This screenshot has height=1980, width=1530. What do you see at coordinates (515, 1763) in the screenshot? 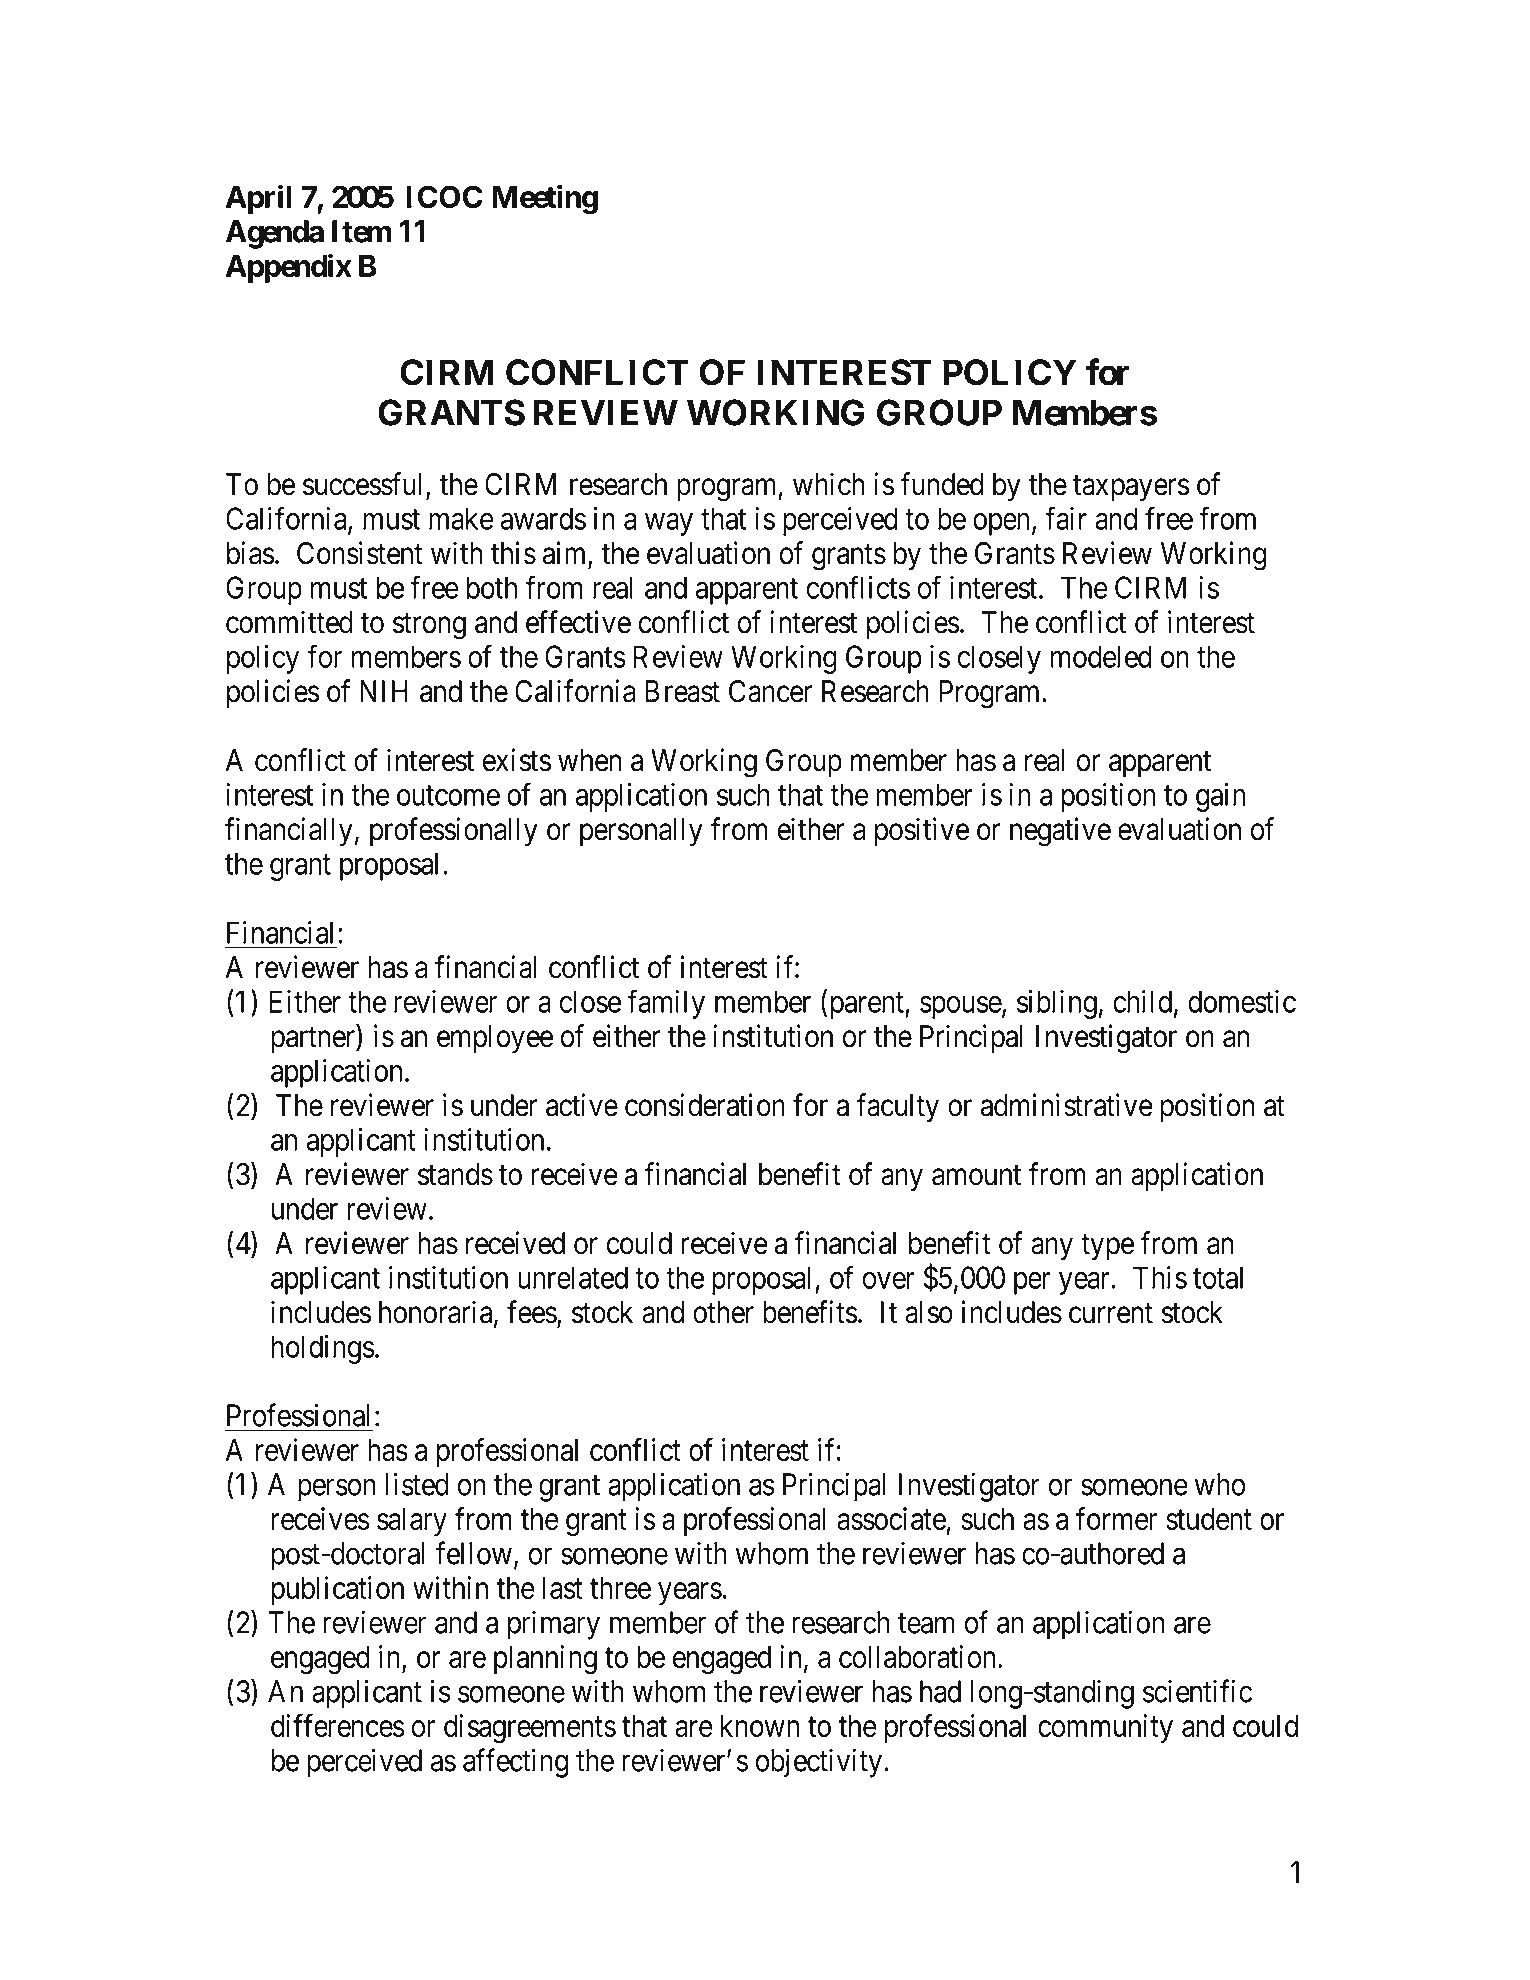
I see `affecting` at bounding box center [515, 1763].
